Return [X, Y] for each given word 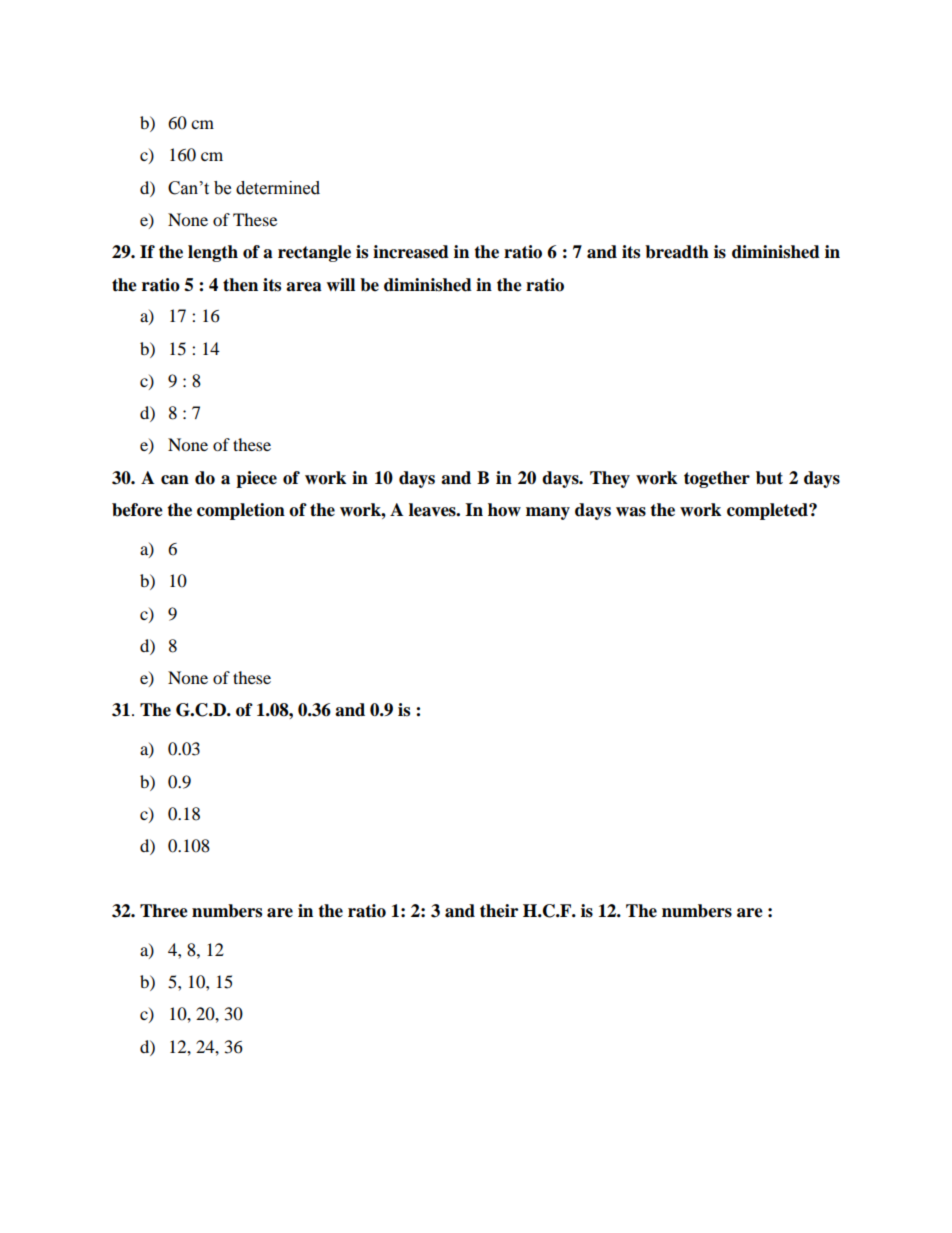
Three [164, 911]
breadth [677, 252]
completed [768, 511]
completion [241, 511]
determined [278, 188]
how [504, 510]
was [631, 512]
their [499, 911]
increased [411, 252]
